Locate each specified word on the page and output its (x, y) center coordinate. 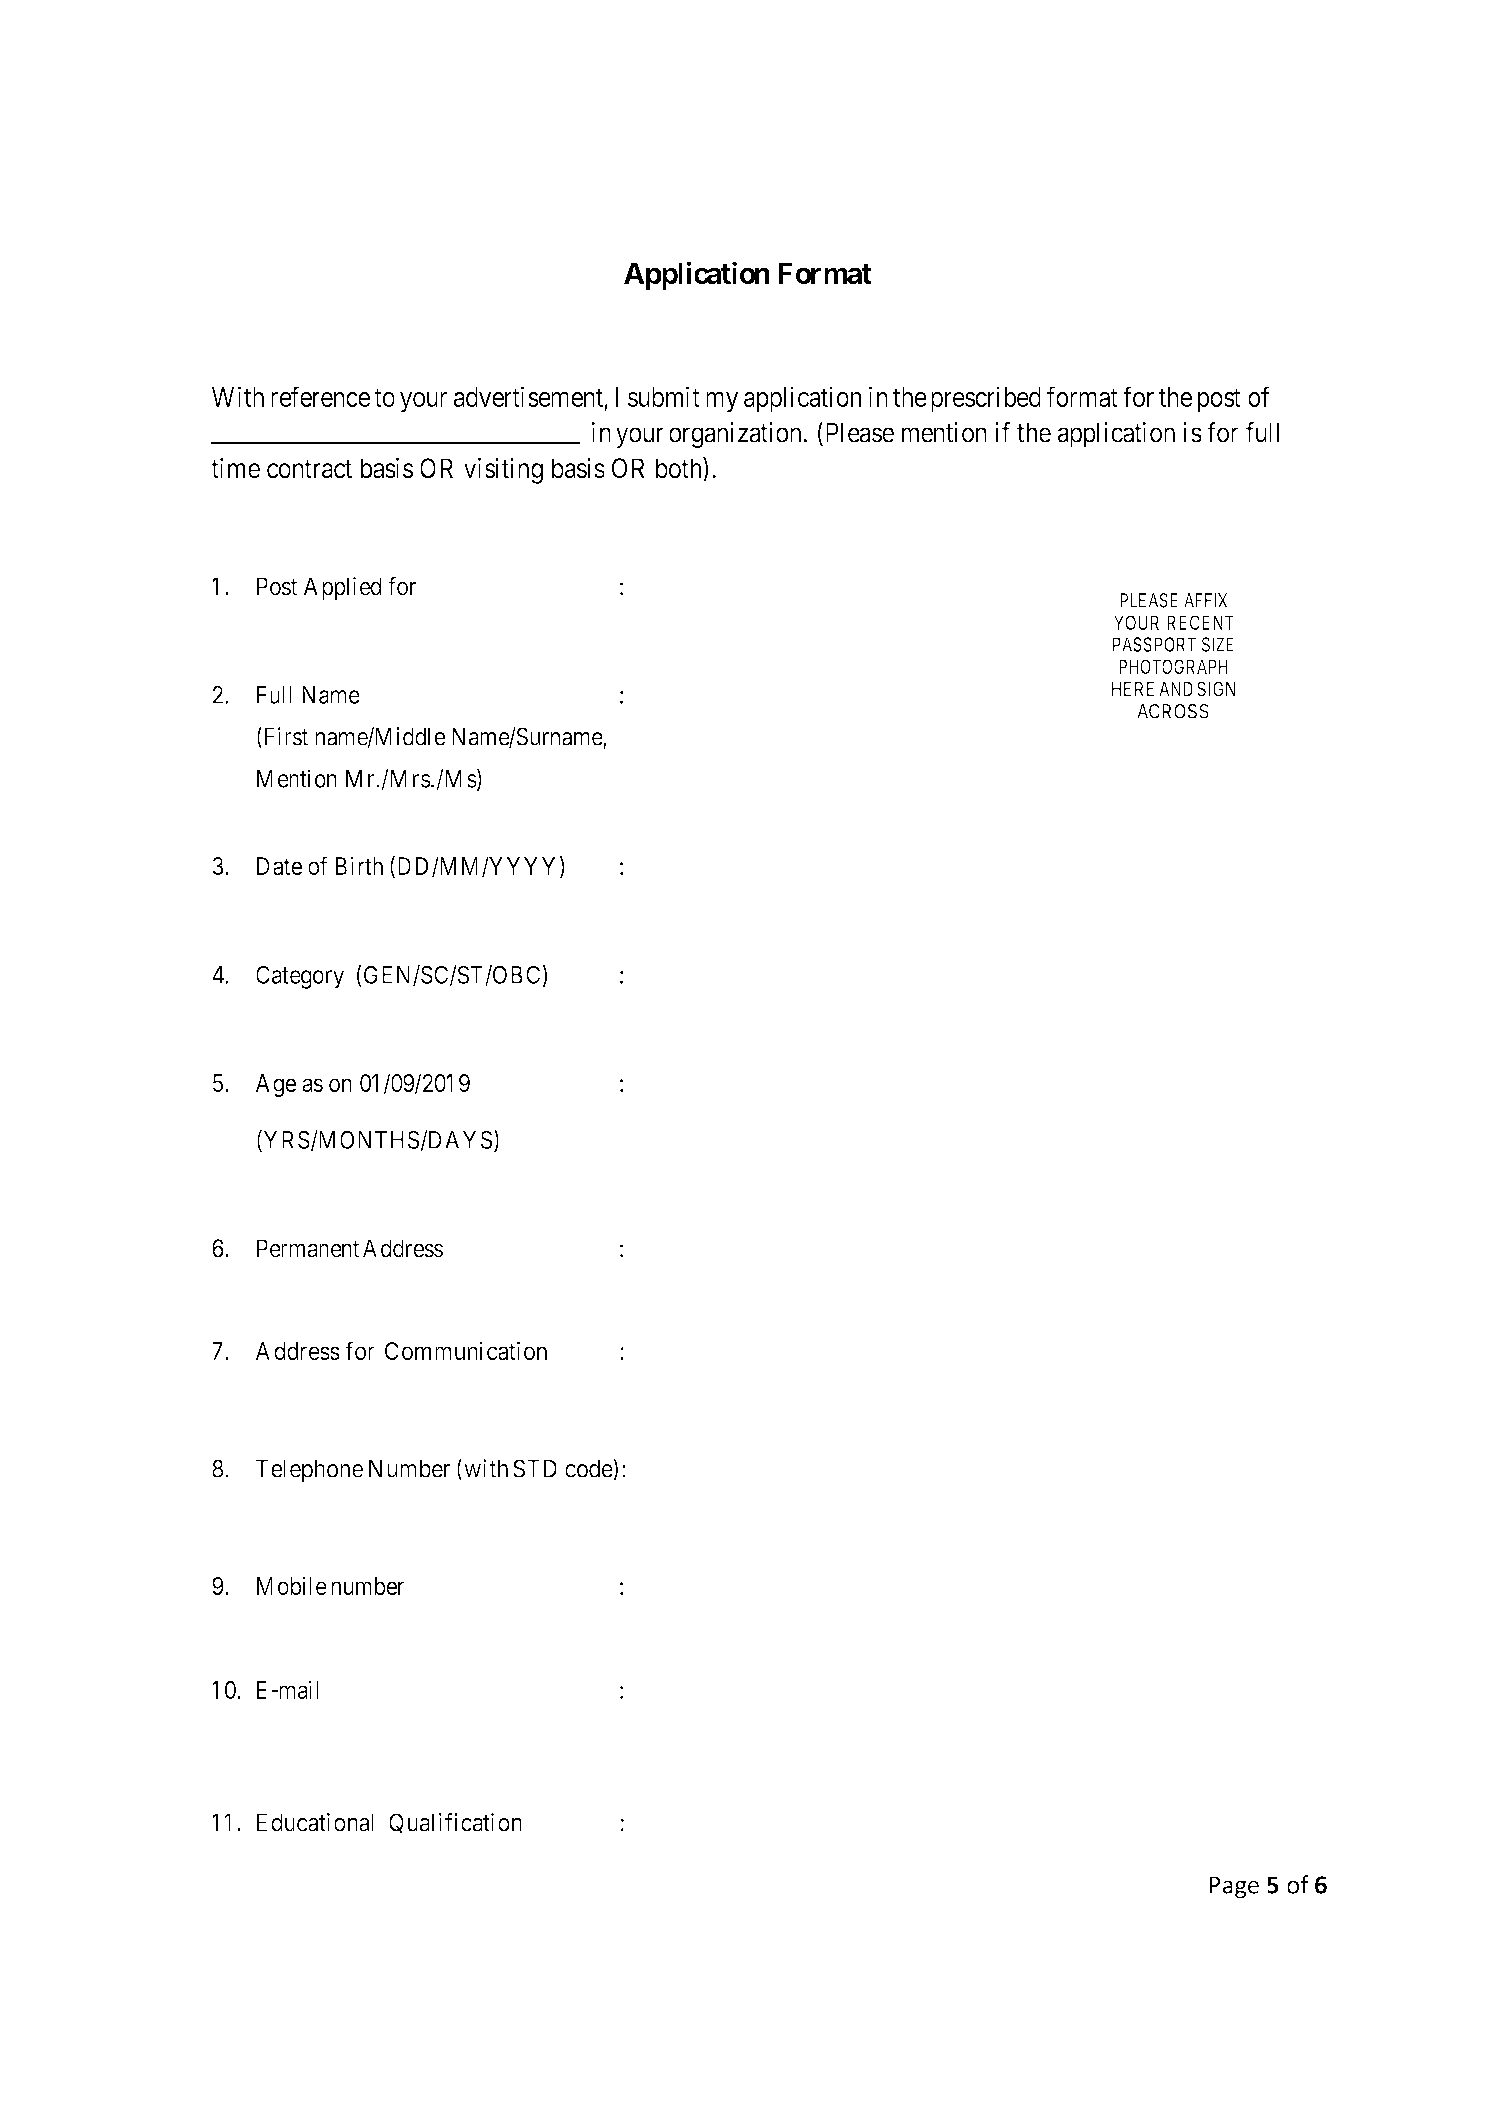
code (589, 1469)
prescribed (986, 399)
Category (300, 977)
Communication (466, 1350)
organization (736, 435)
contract (309, 469)
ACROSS (1173, 711)
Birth (359, 865)
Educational (315, 1822)
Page (1234, 1887)
